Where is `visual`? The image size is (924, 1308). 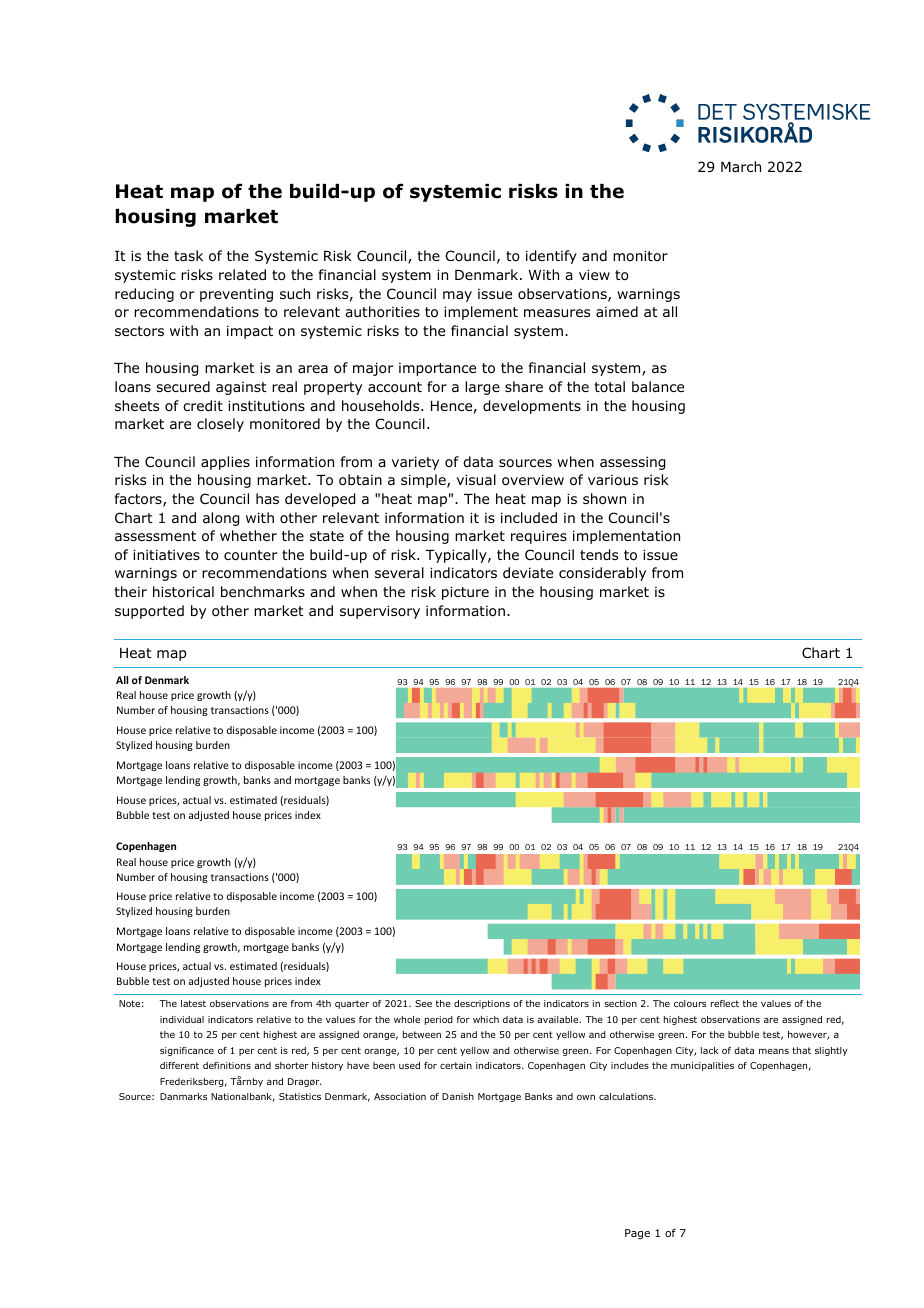 visual is located at coordinates (476, 479).
